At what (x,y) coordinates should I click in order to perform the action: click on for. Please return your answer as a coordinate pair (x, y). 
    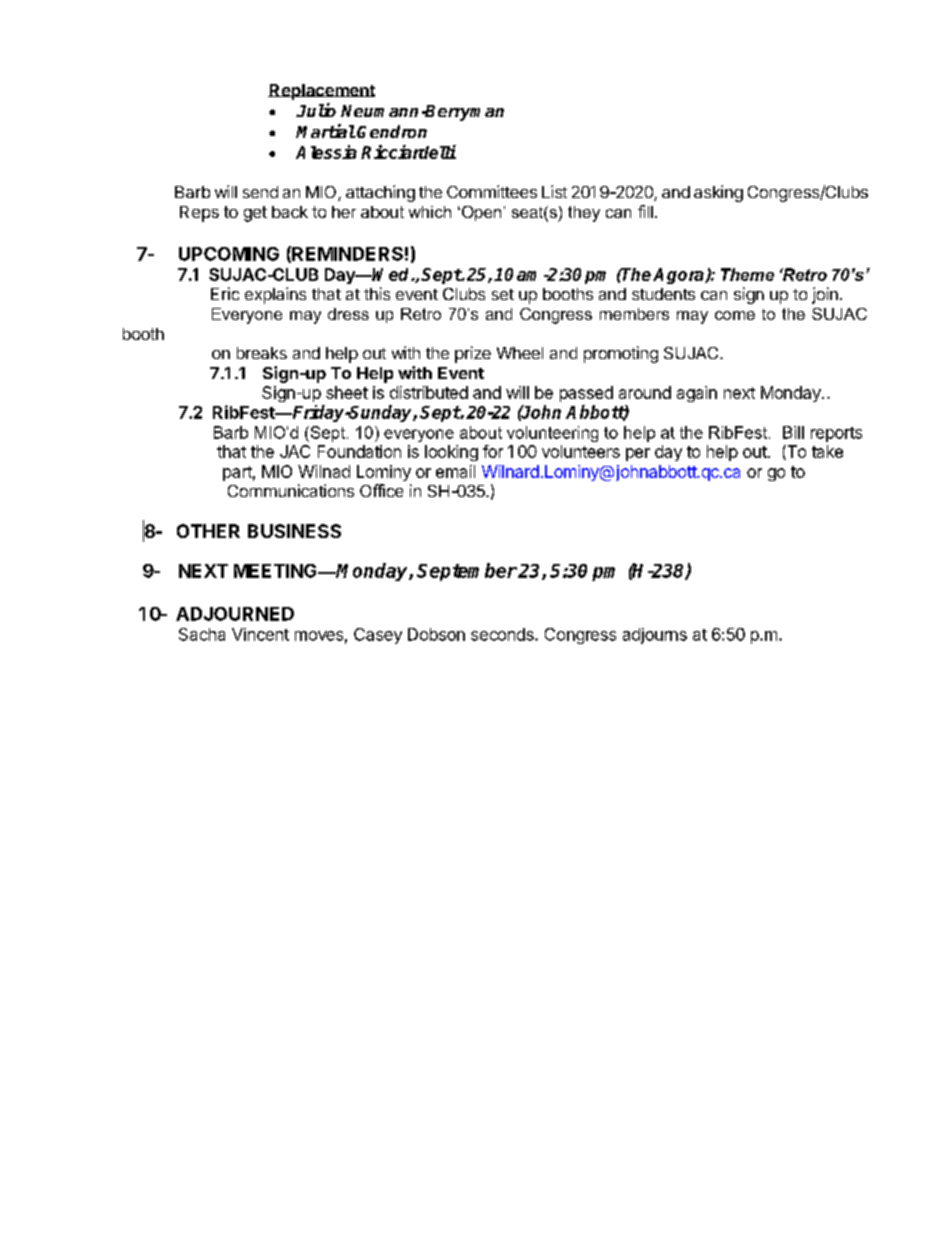
    Looking at the image, I should click on (493, 451).
